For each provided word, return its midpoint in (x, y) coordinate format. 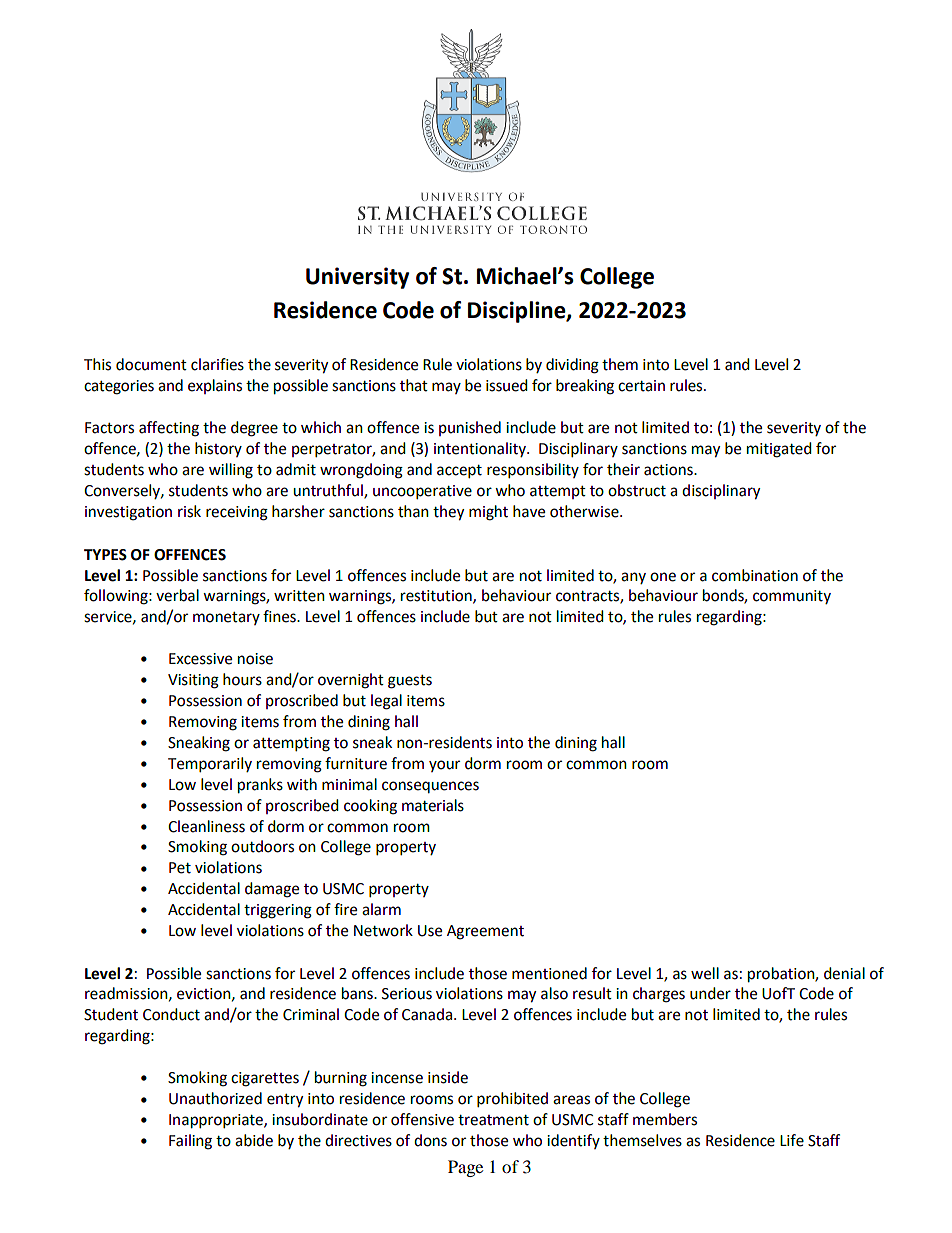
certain (641, 386)
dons (430, 1140)
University (357, 278)
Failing (190, 1142)
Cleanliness (206, 826)
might (488, 513)
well (705, 973)
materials (433, 805)
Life (792, 1140)
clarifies (217, 364)
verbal (177, 595)
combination (755, 575)
